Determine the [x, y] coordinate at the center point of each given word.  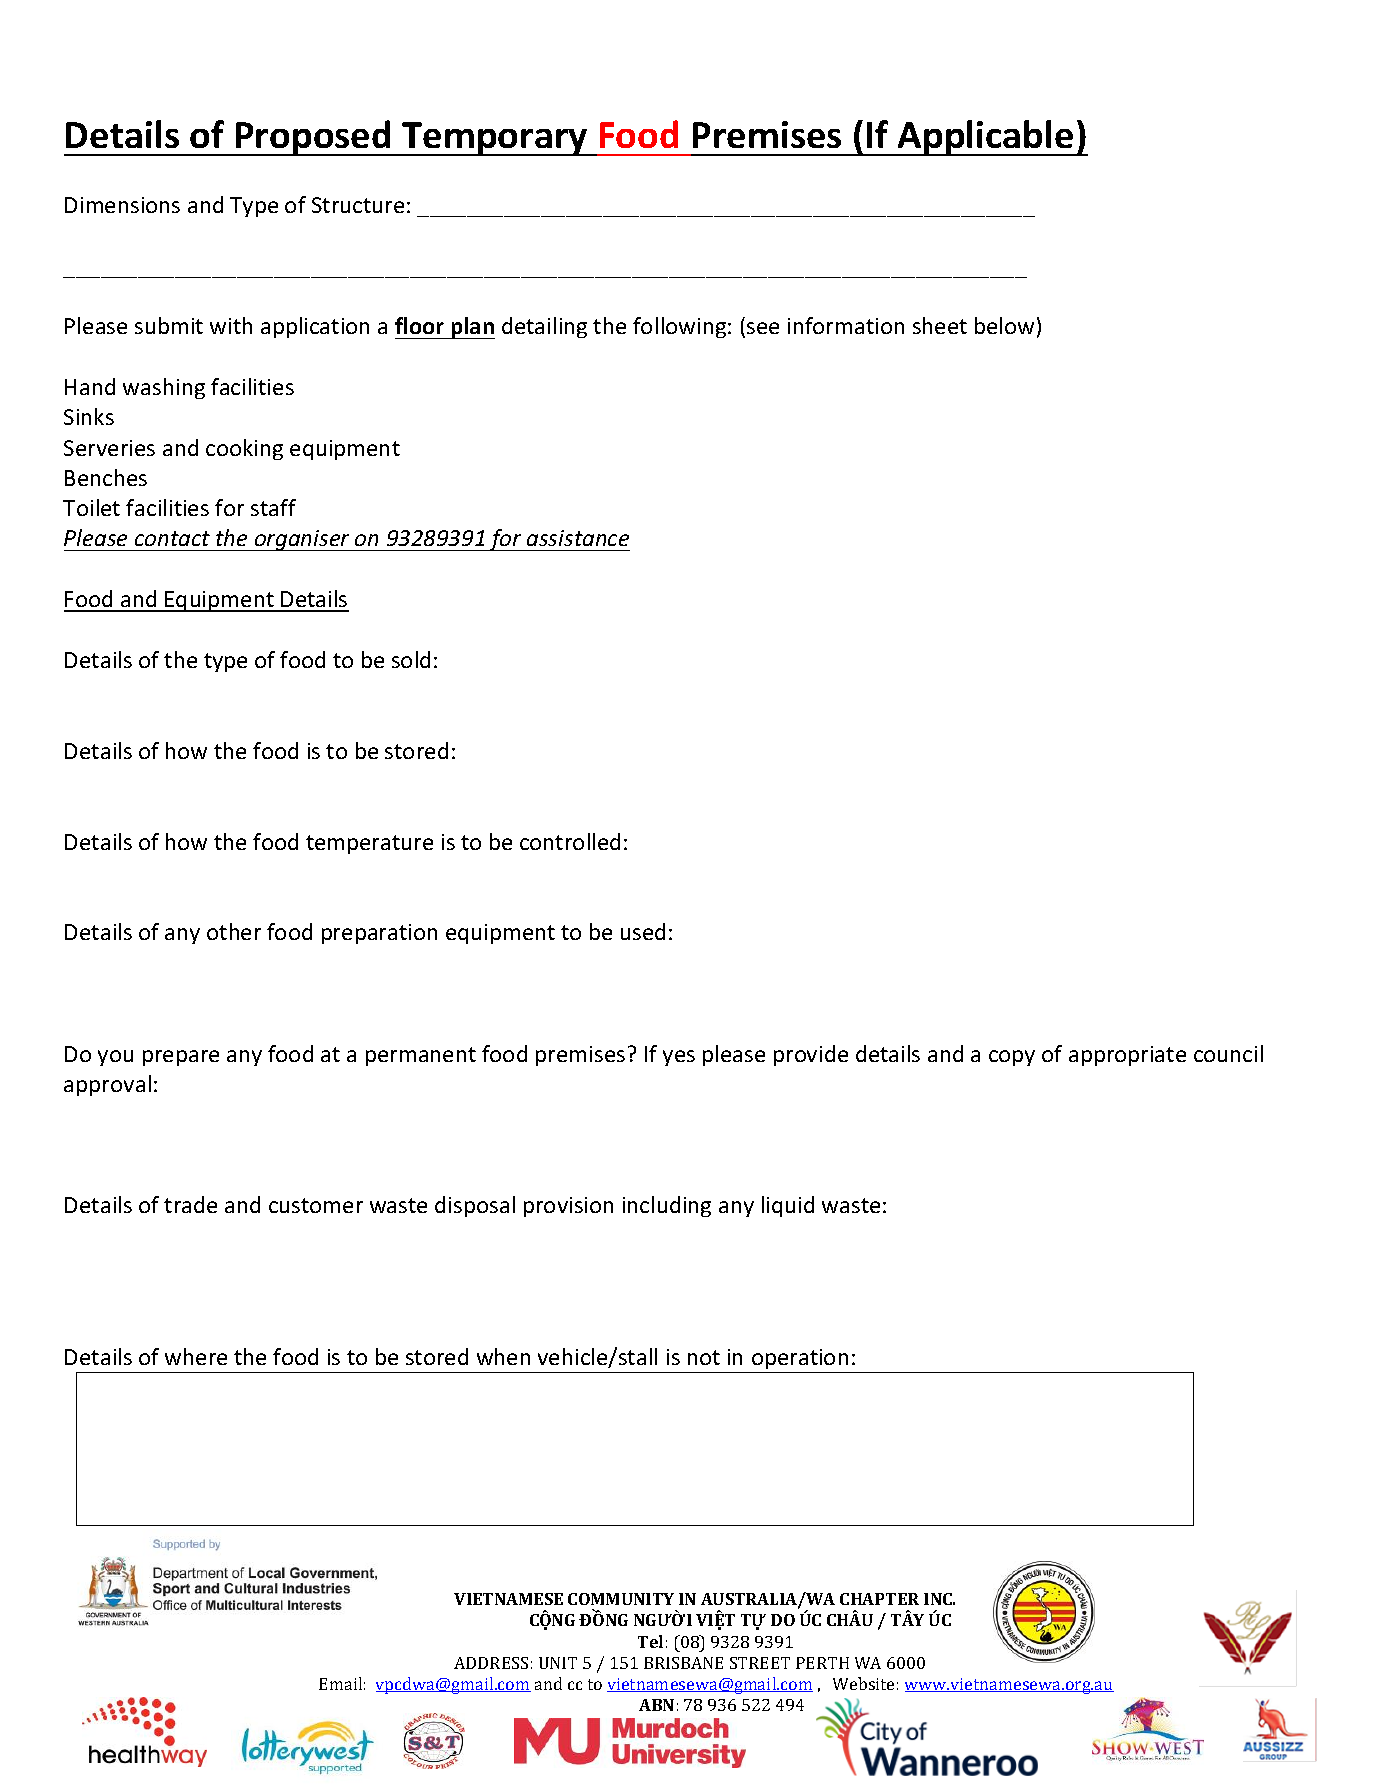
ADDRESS [491, 1663]
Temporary [495, 139]
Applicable [986, 138]
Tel [650, 1641]
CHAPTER [879, 1599]
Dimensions [122, 205]
